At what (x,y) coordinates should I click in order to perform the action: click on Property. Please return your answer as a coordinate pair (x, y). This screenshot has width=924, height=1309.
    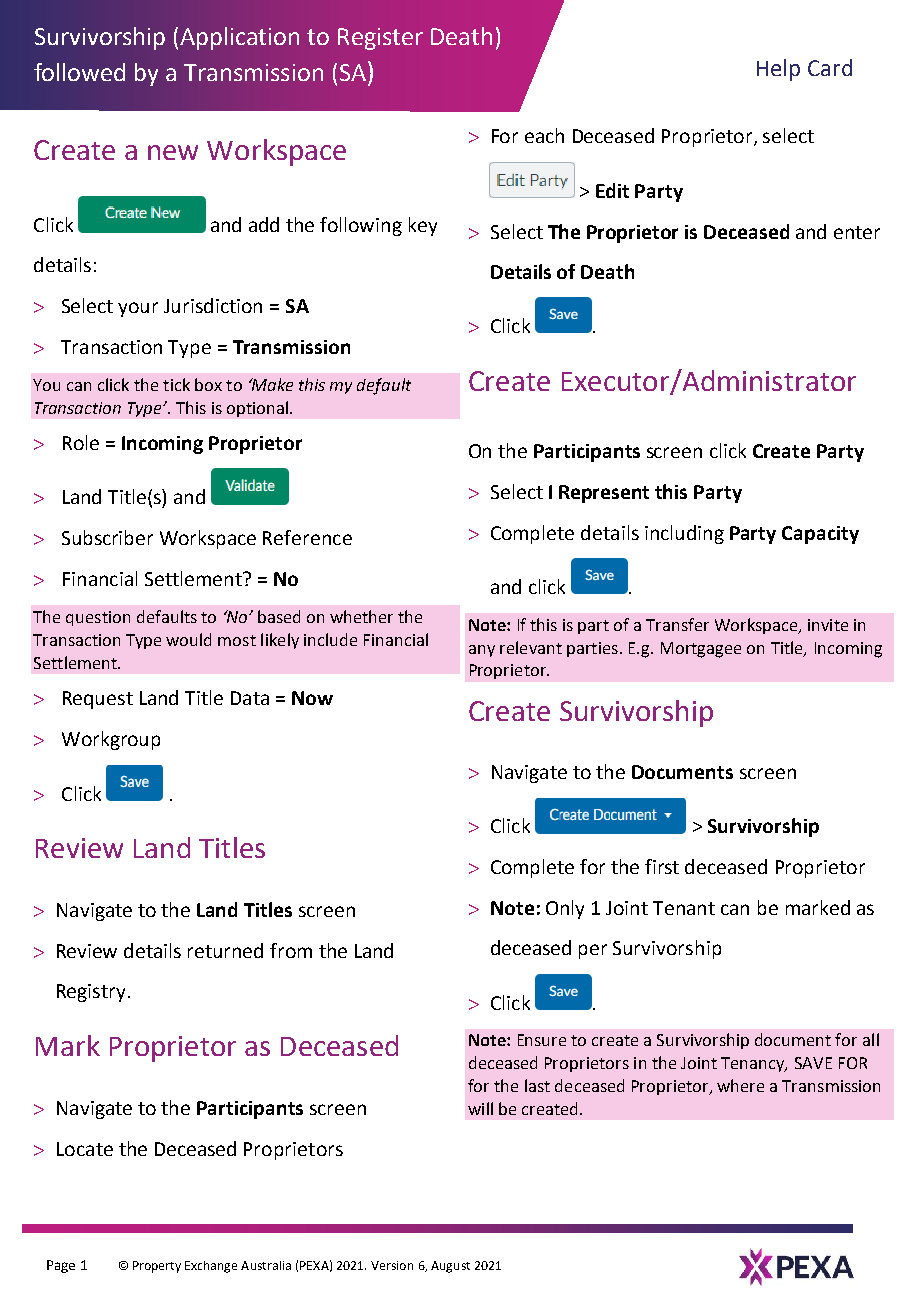
    Looking at the image, I should click on (157, 1267).
